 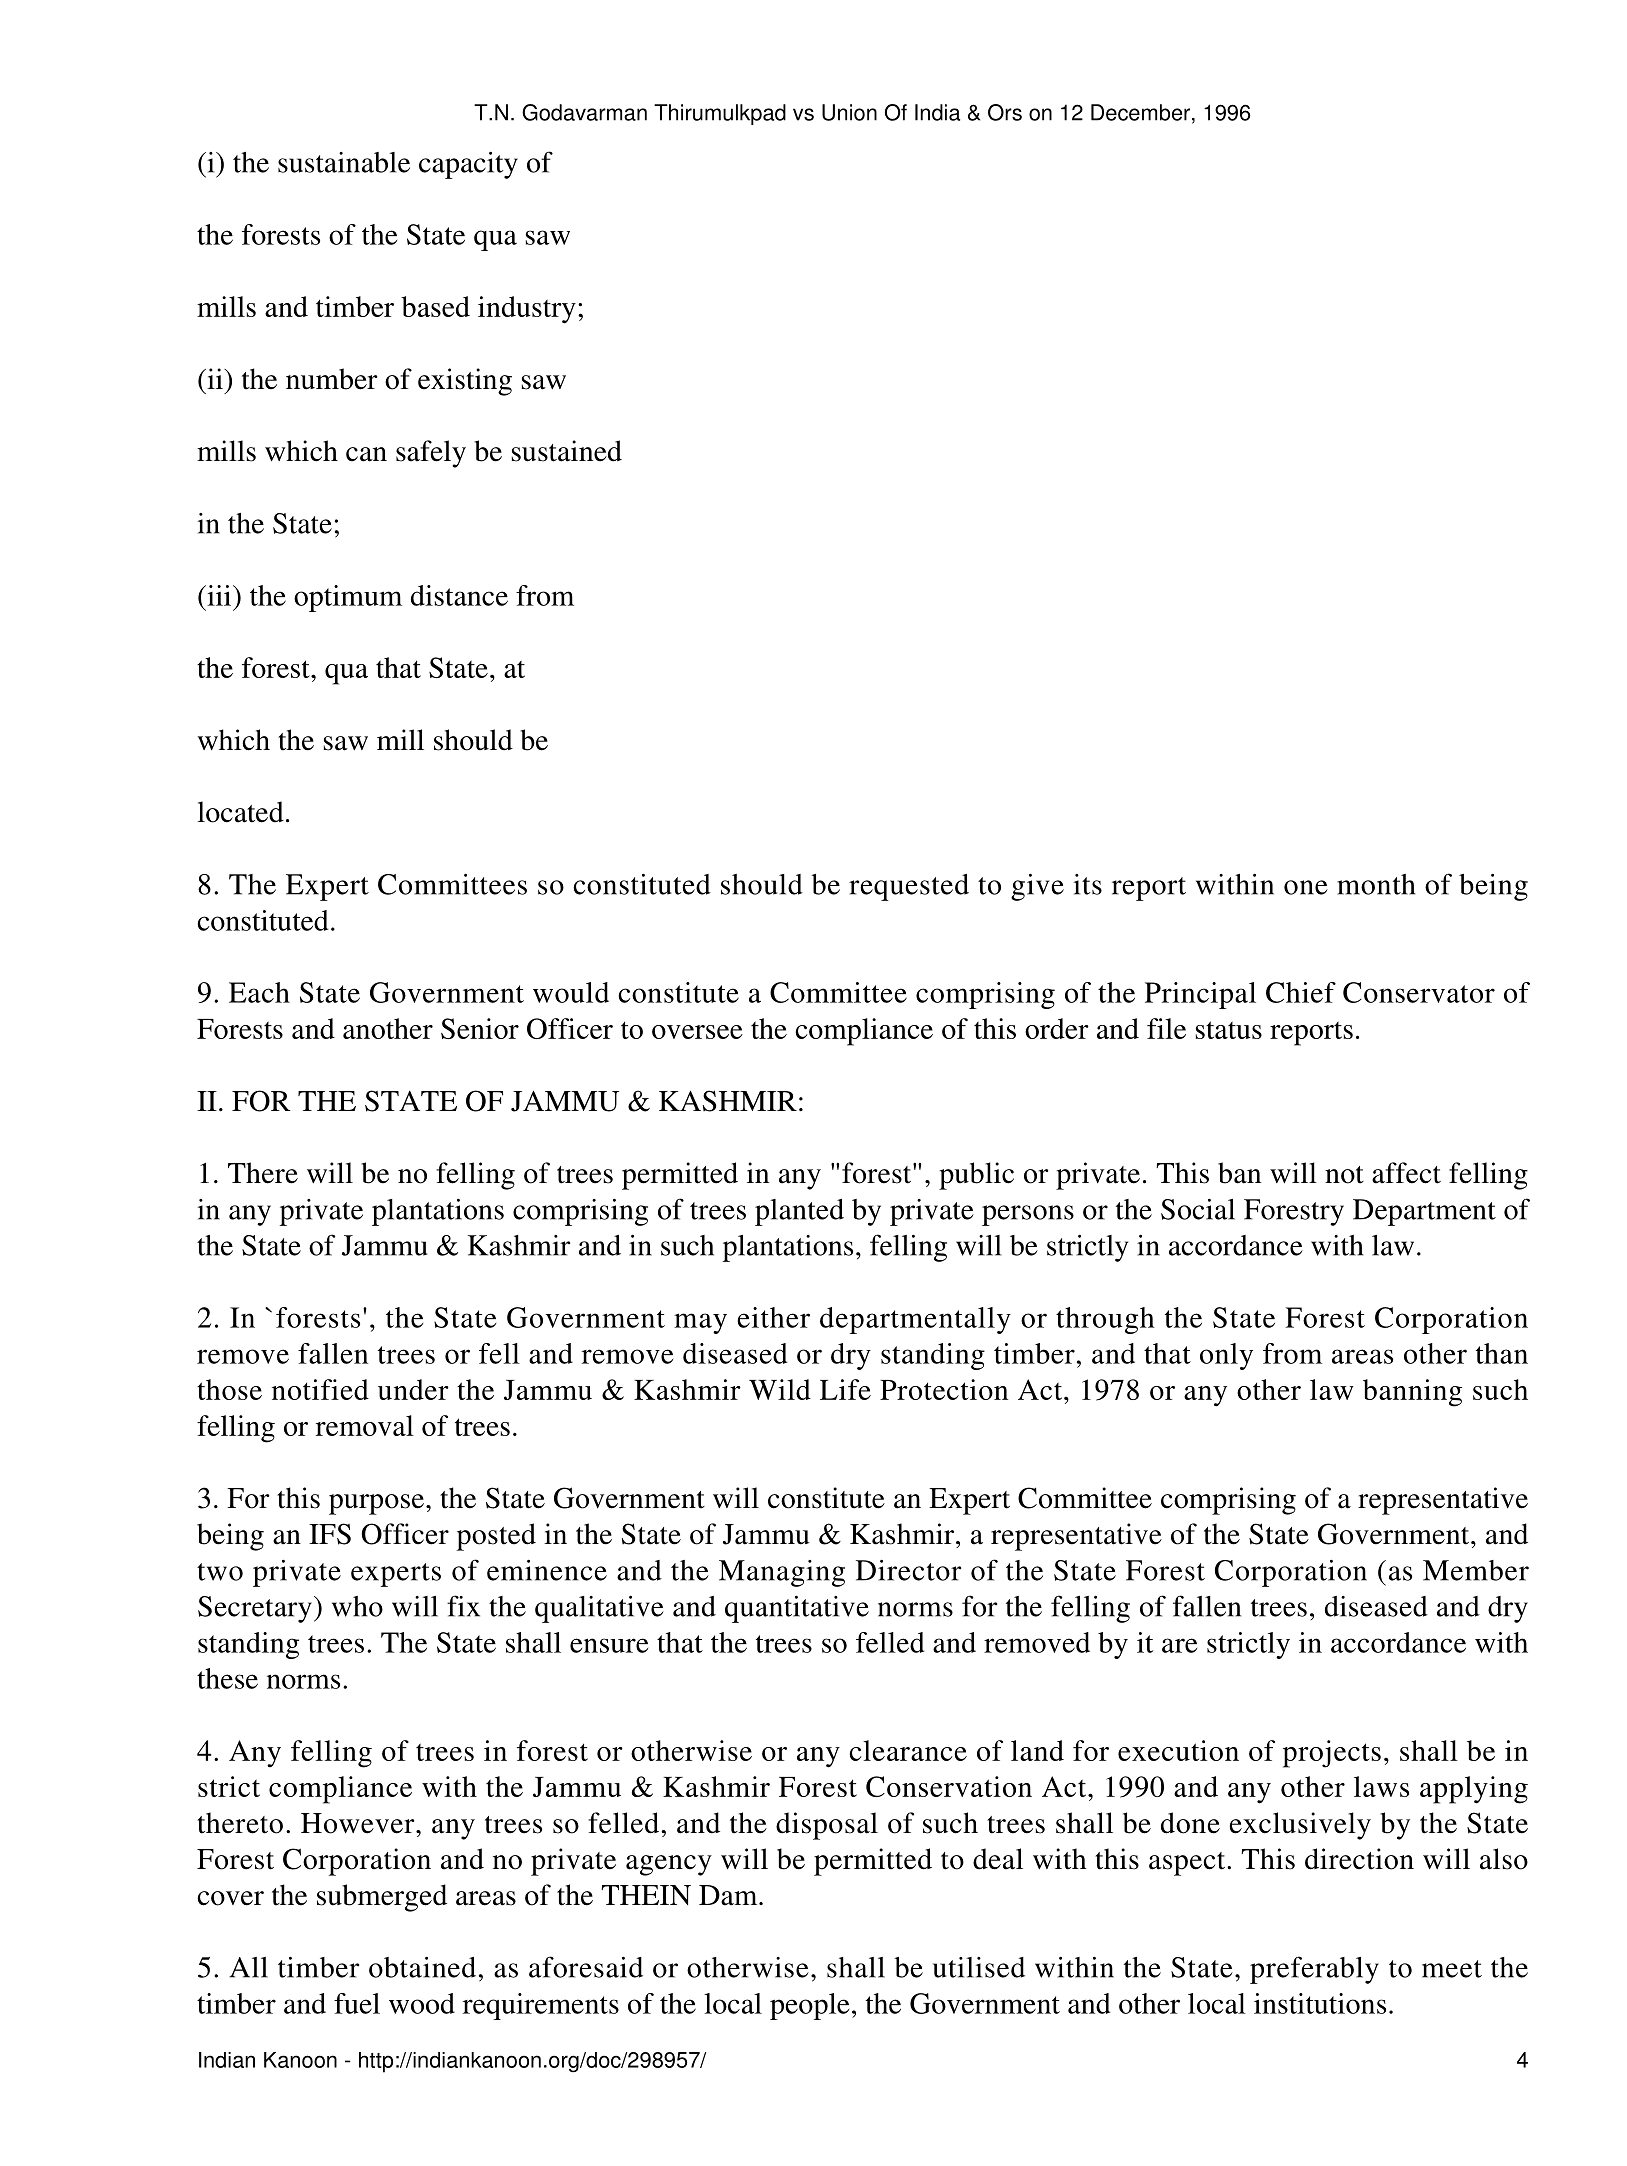 I want to click on requested, so click(x=909, y=887).
